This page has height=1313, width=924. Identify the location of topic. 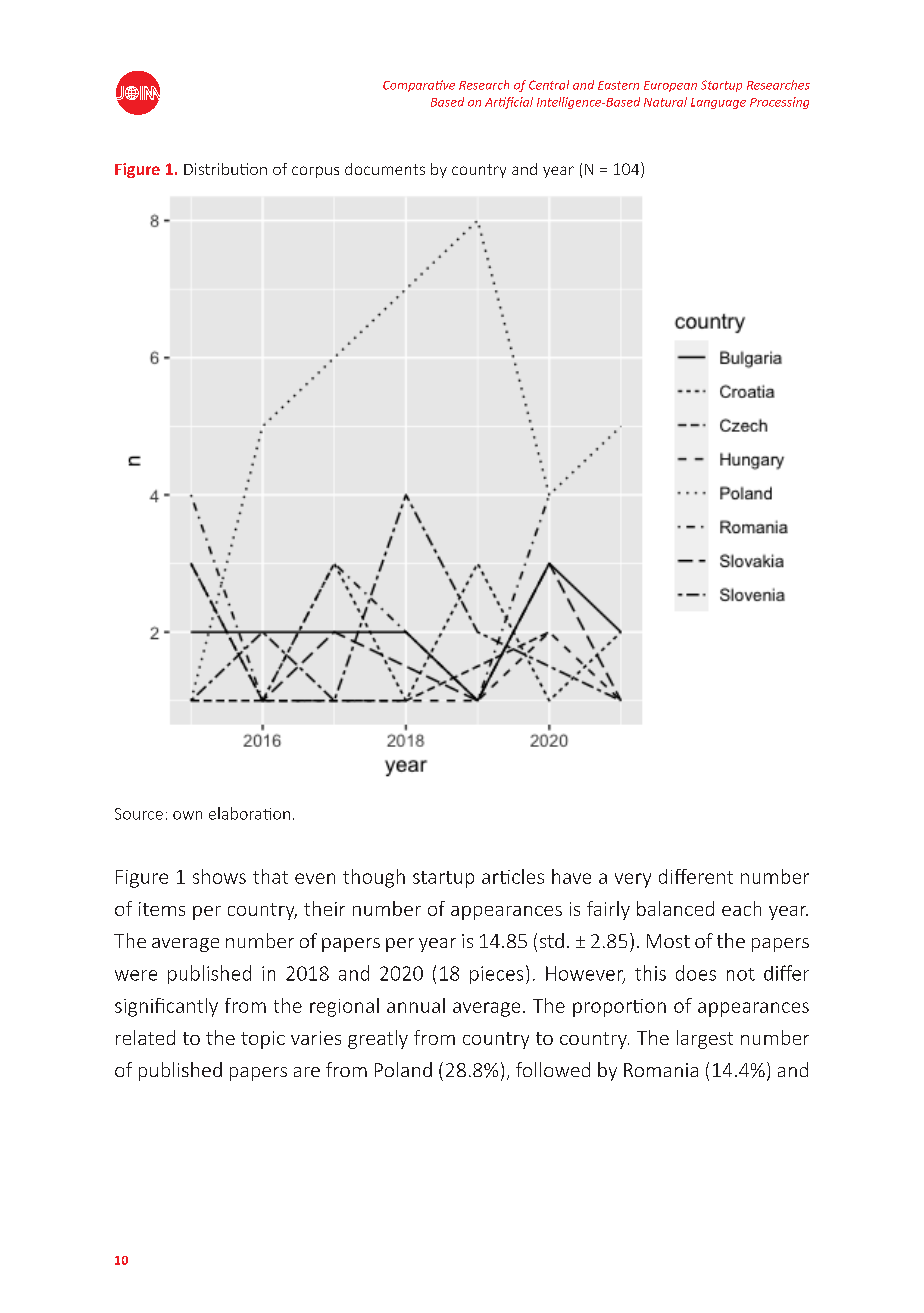
(263, 1040).
